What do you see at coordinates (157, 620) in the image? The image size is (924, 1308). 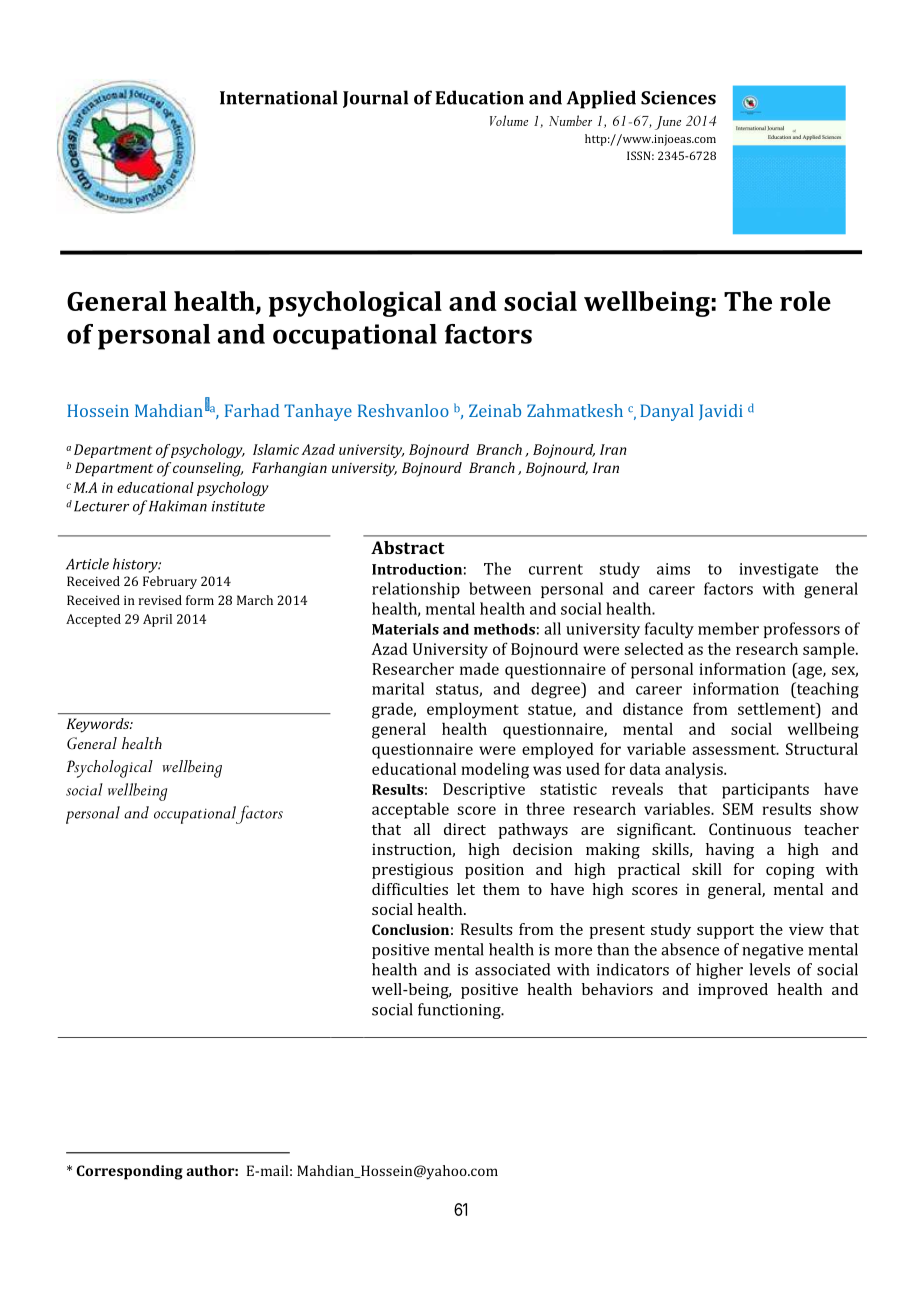 I see `April` at bounding box center [157, 620].
